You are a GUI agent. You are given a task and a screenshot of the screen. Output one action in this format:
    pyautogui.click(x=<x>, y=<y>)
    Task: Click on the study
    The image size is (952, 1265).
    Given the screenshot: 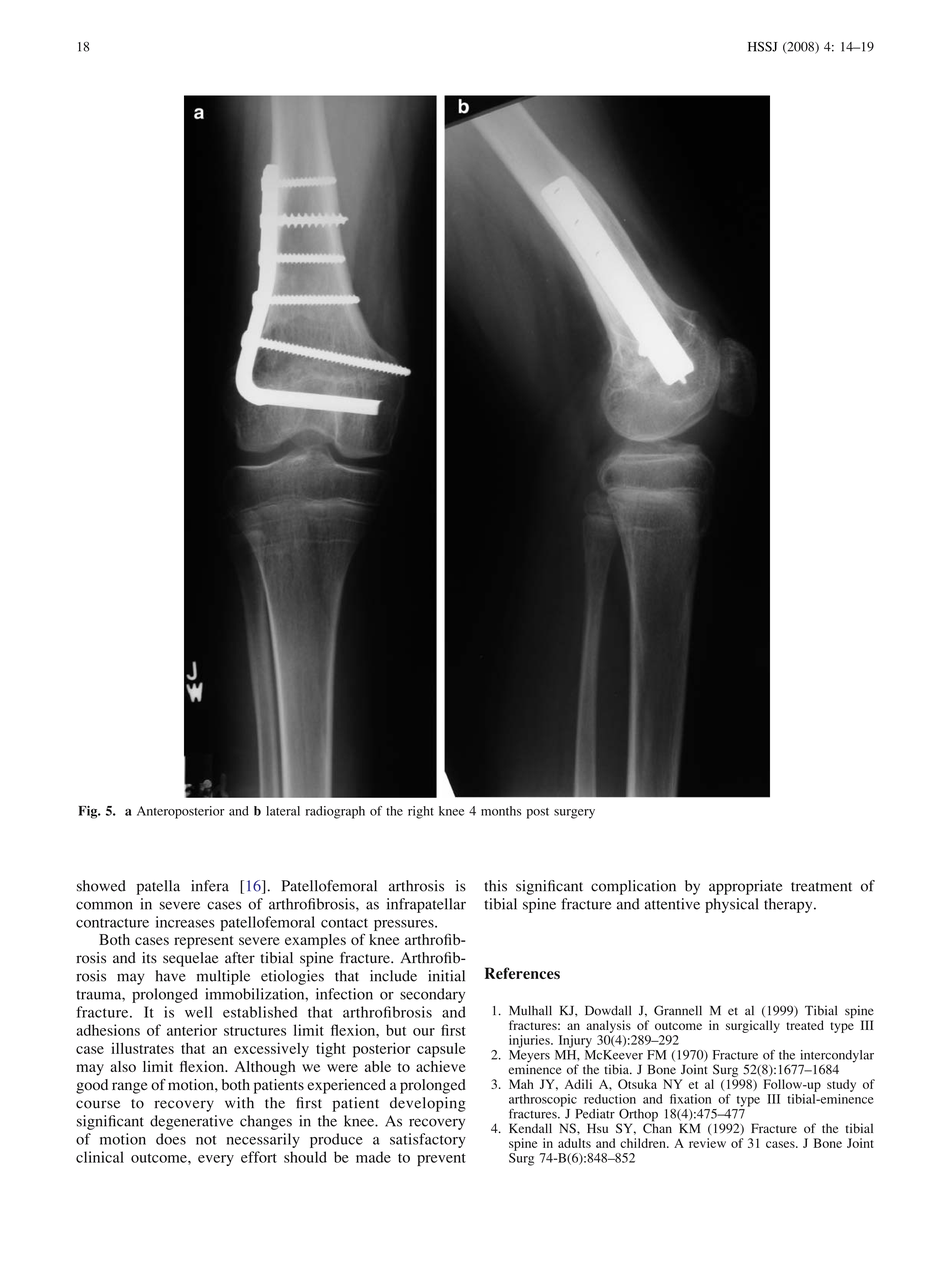 What is the action you would take?
    pyautogui.click(x=841, y=1085)
